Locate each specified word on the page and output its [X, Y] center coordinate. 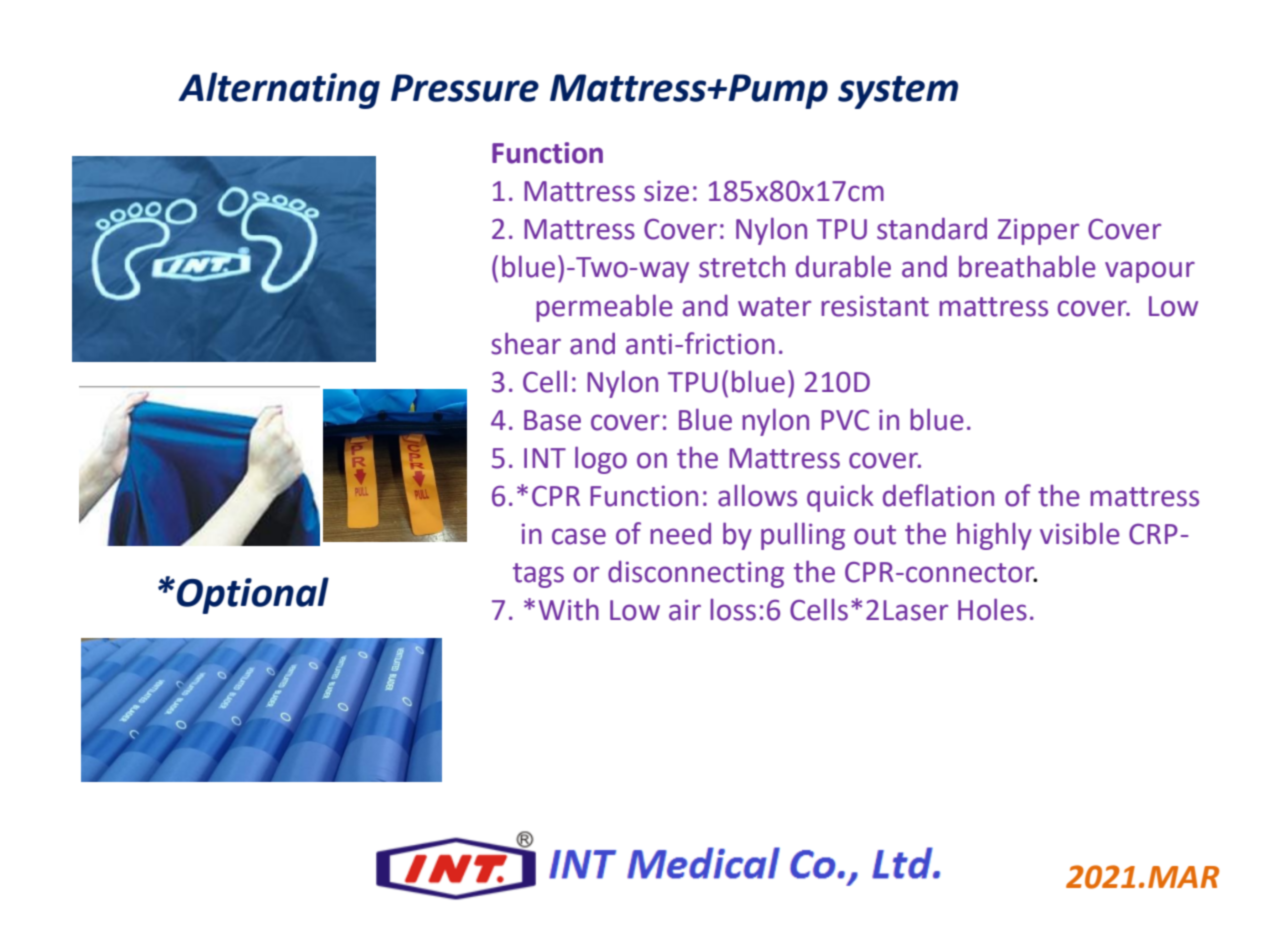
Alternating [279, 90]
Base [552, 420]
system [898, 92]
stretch [742, 266]
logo [601, 460]
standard [932, 228]
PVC [845, 420]
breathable [1027, 266]
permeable [604, 308]
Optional [253, 595]
